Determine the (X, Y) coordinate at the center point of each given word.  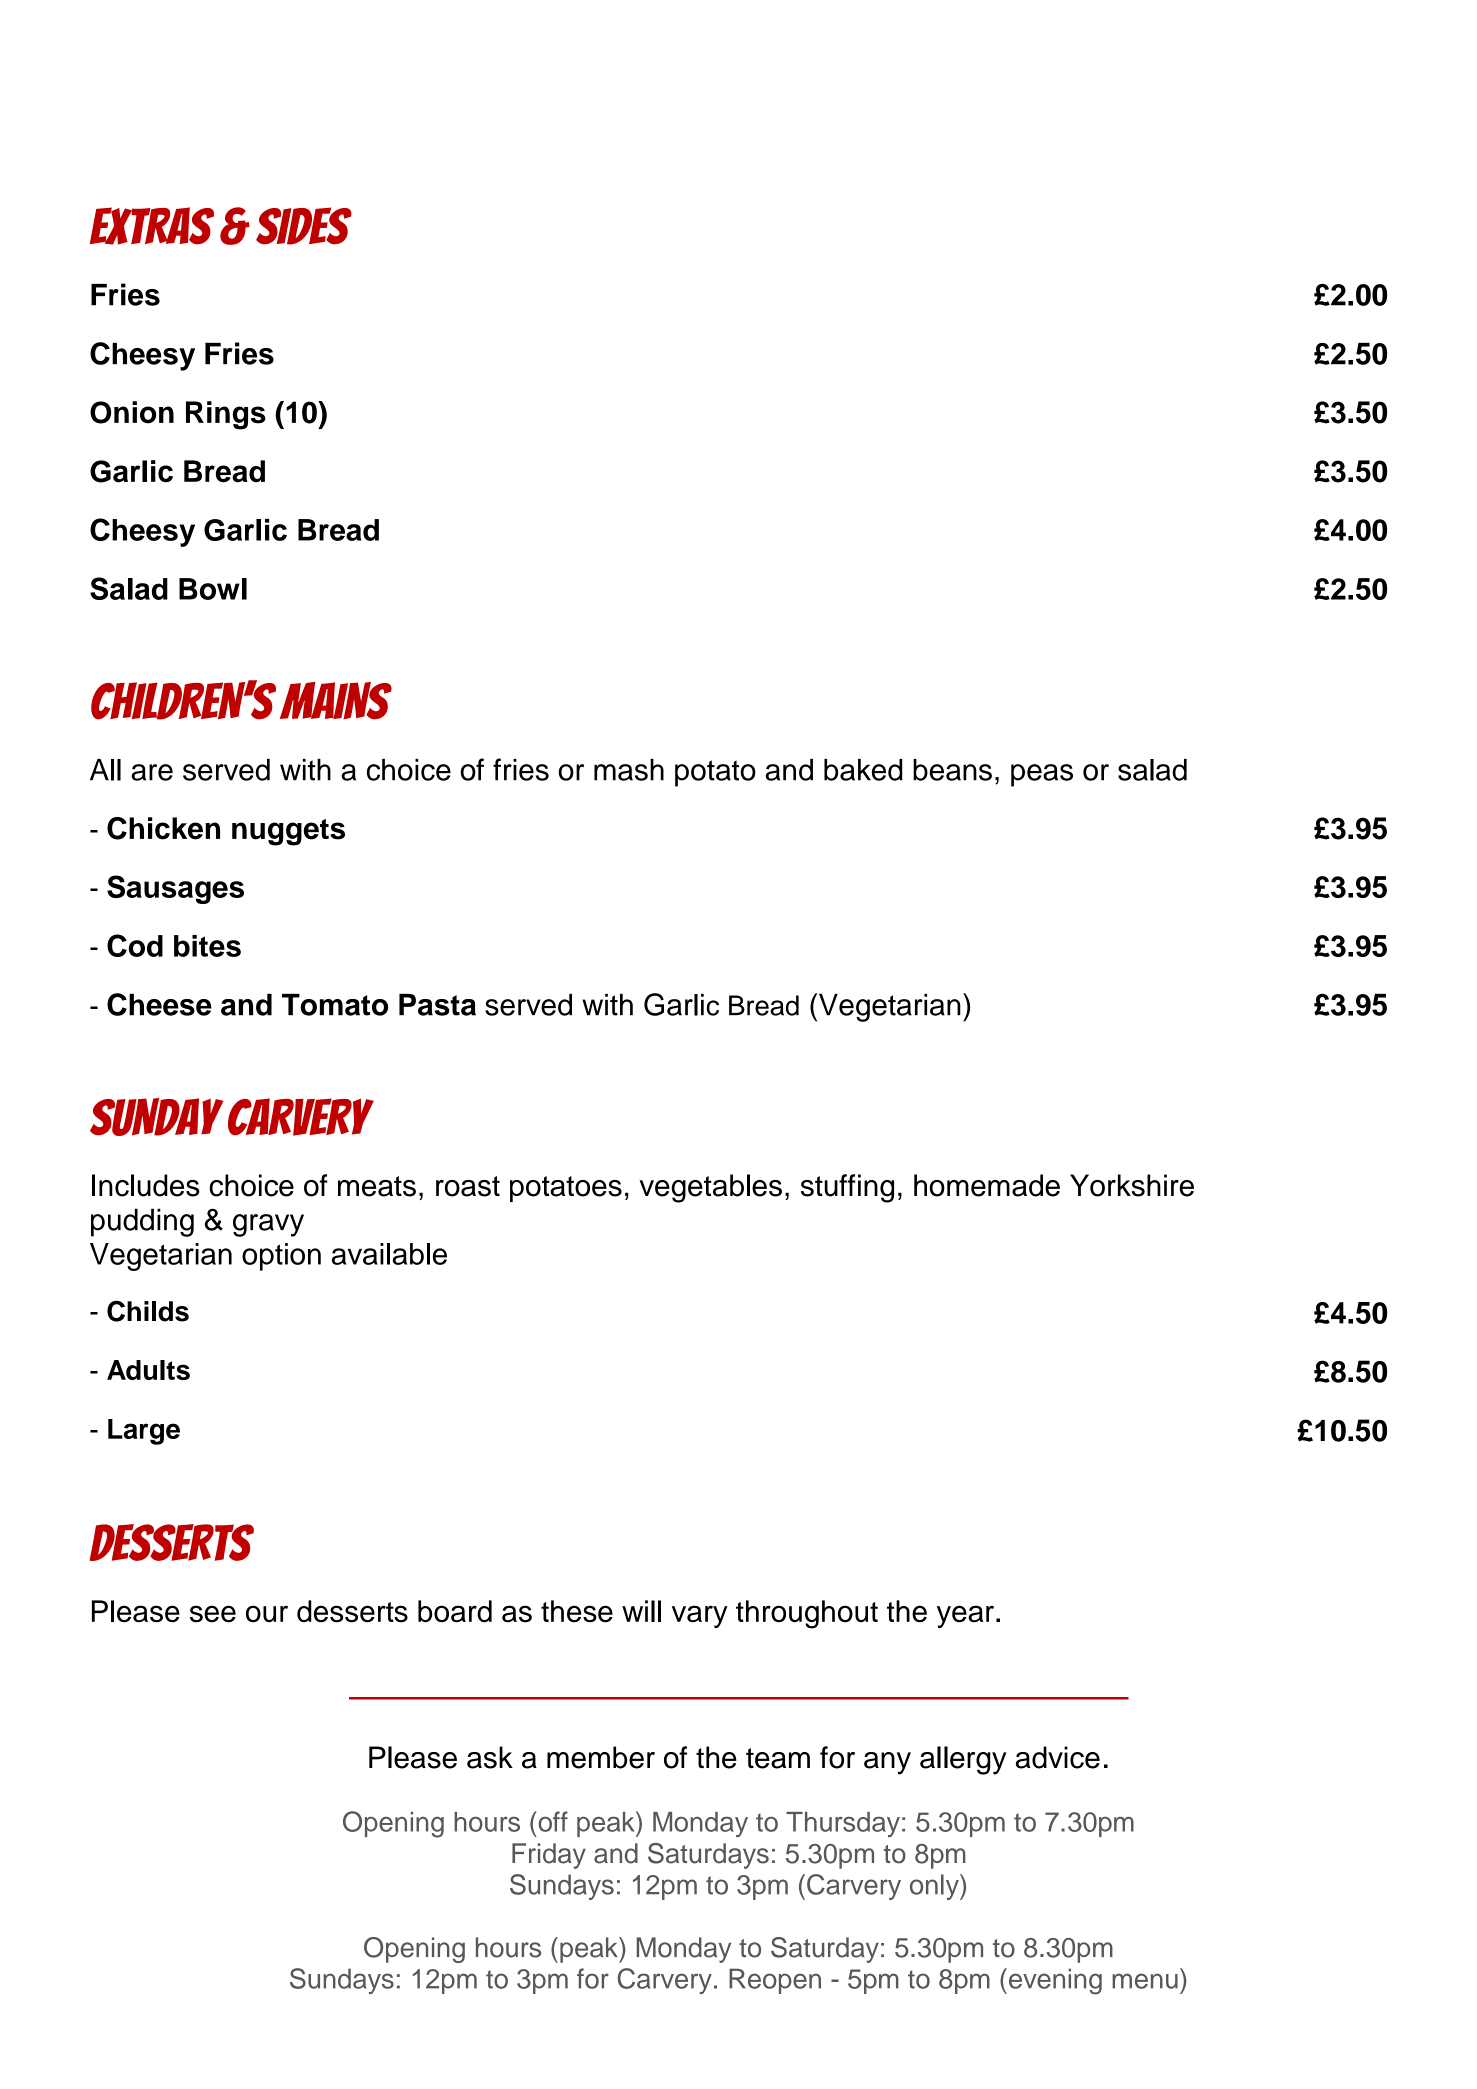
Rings (226, 415)
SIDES (304, 226)
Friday (549, 1856)
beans (952, 770)
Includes (146, 1185)
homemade (987, 1185)
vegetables (710, 1188)
